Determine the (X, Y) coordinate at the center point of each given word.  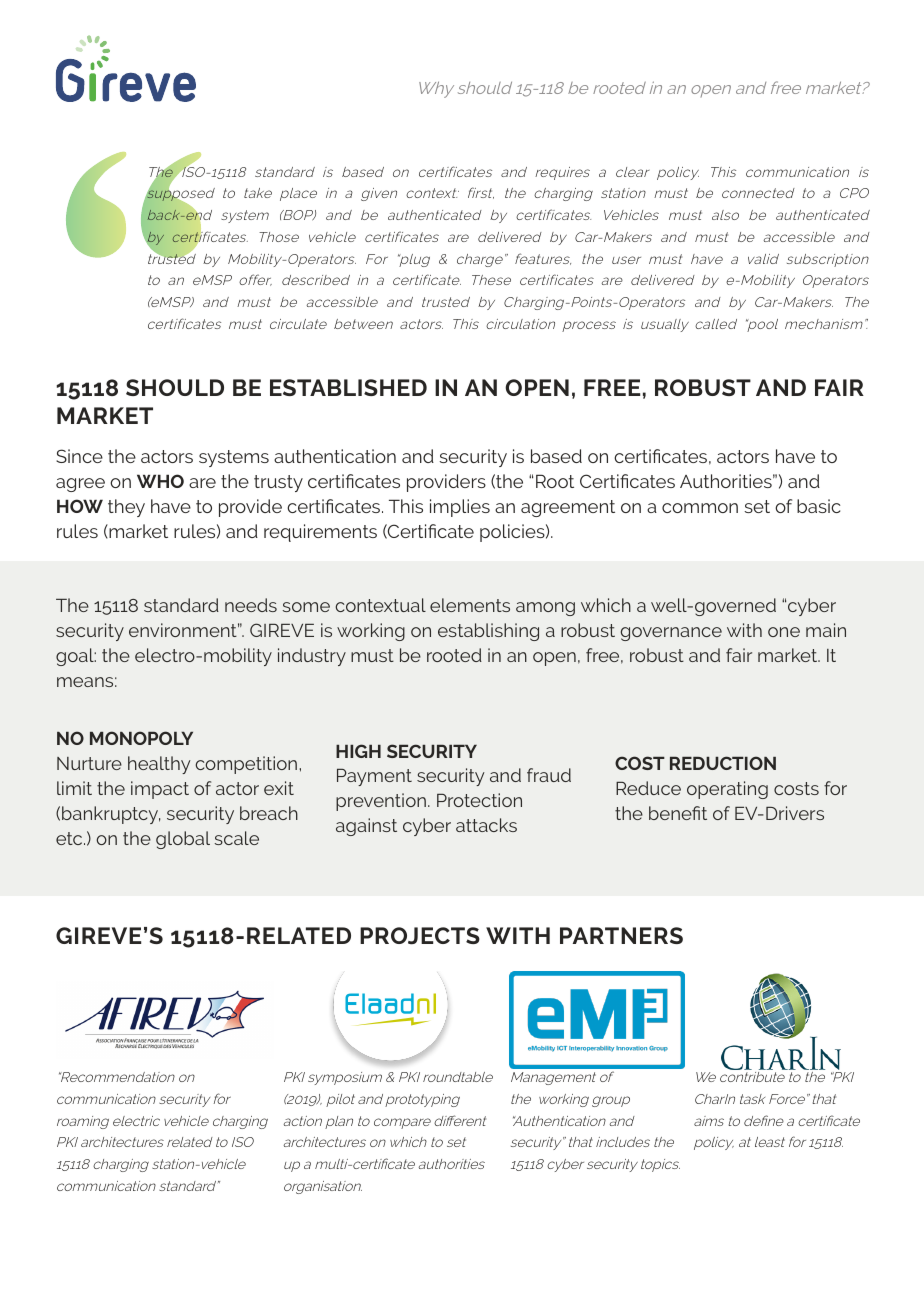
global (183, 840)
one (784, 632)
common (700, 508)
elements (470, 605)
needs (251, 605)
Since (79, 456)
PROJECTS (420, 936)
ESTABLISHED (348, 387)
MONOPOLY (141, 738)
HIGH (358, 751)
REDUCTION (723, 763)
